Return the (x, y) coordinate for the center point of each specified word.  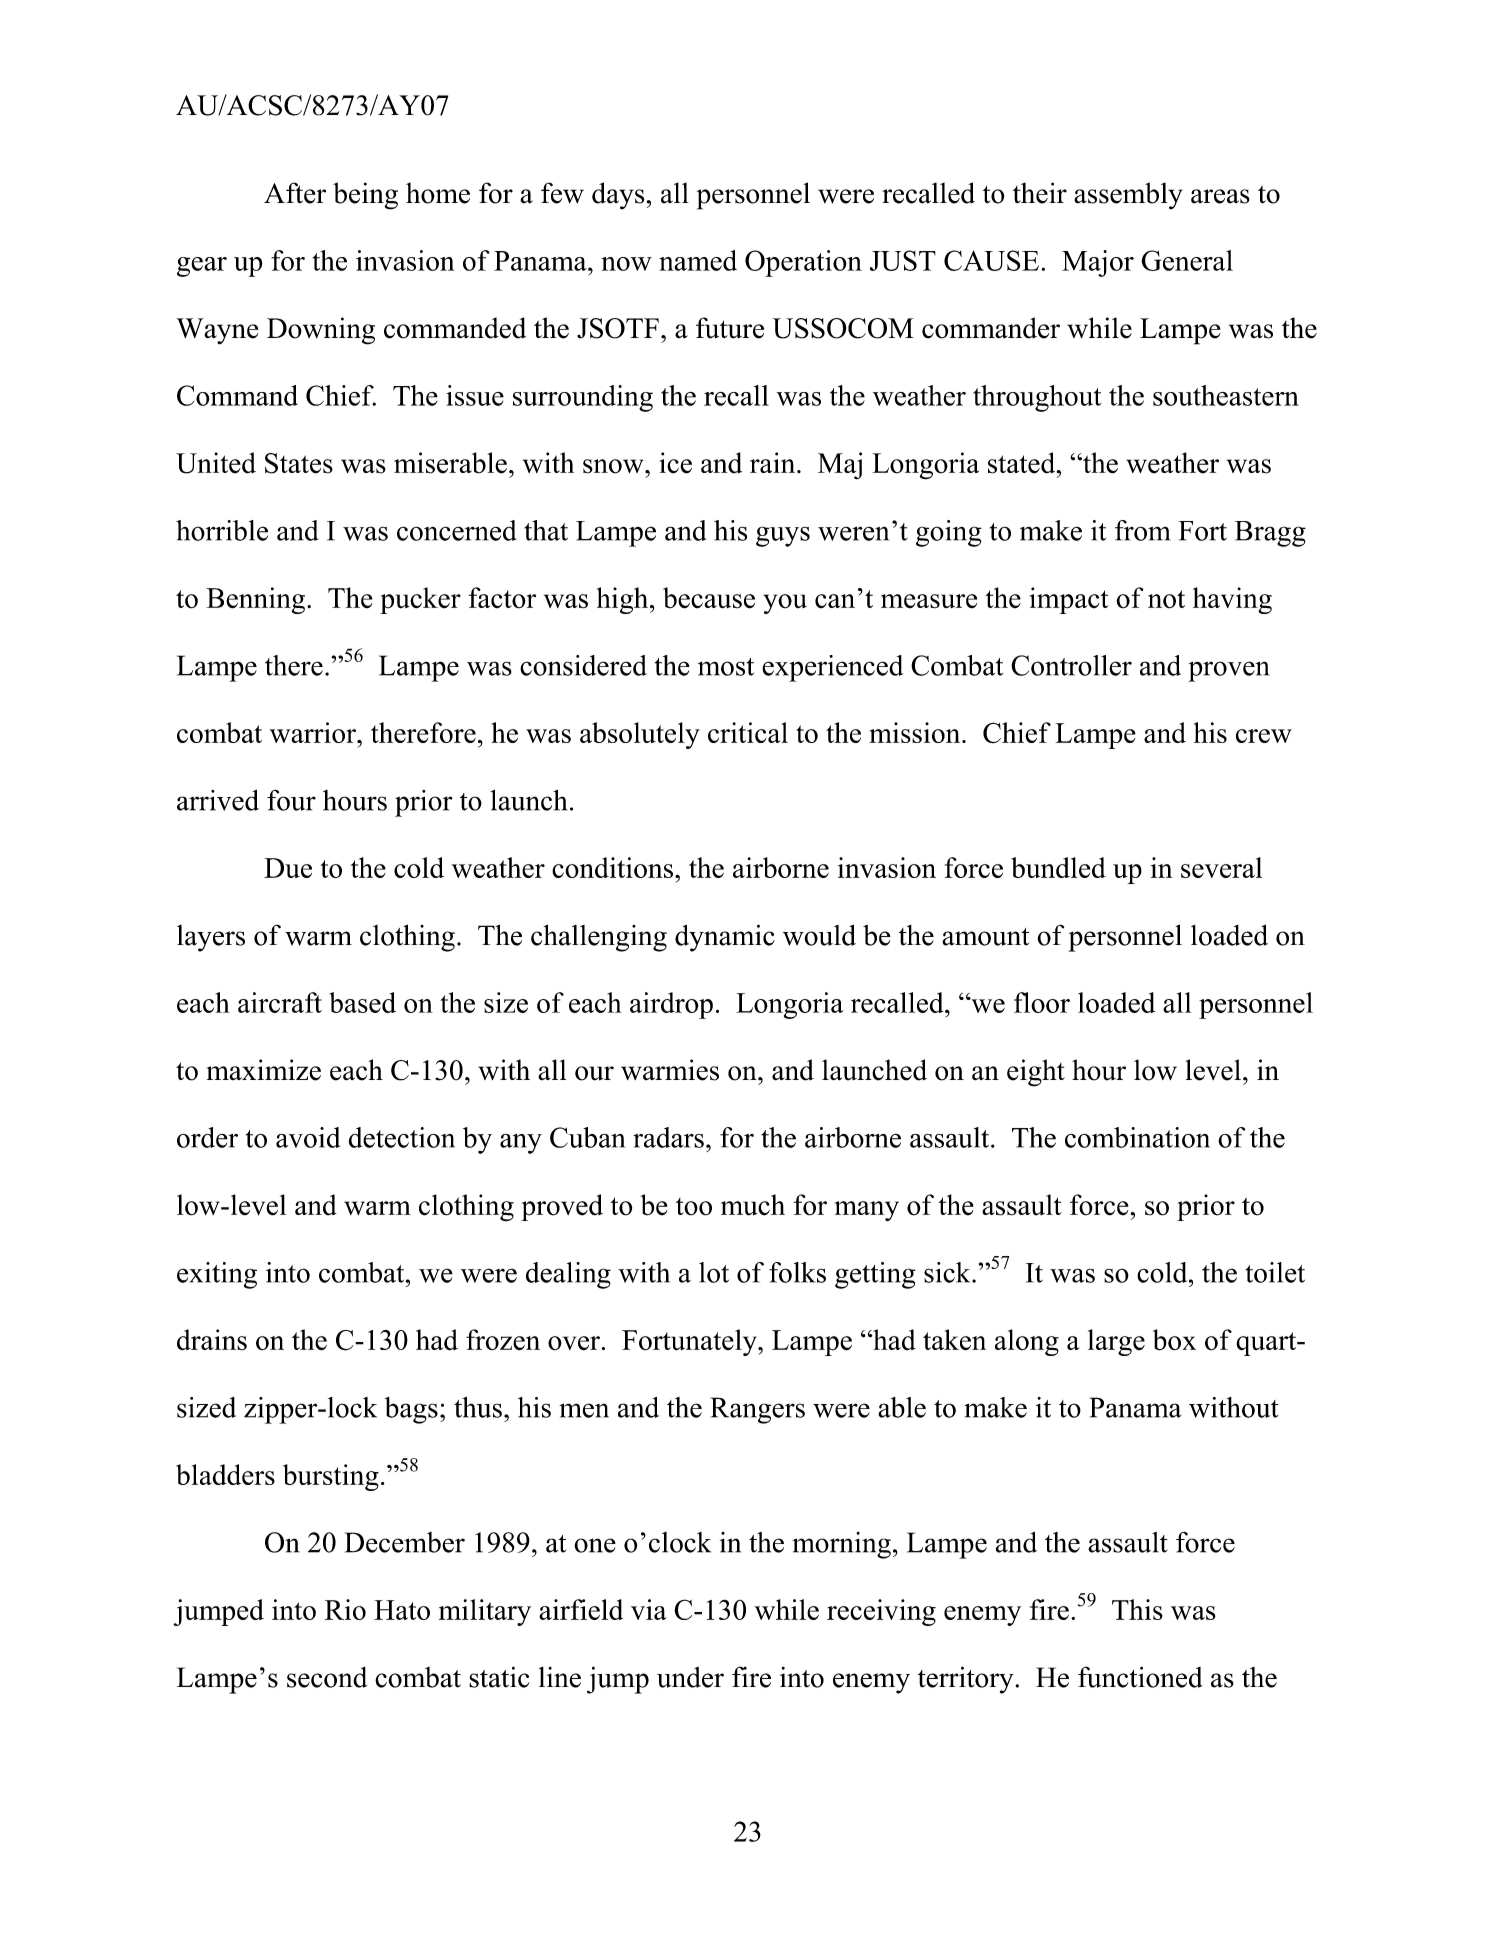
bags (411, 1410)
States (299, 463)
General (1187, 260)
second (327, 1677)
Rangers (758, 1410)
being (365, 196)
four (291, 800)
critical (748, 732)
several (1221, 867)
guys (783, 536)
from (1142, 530)
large (1116, 1342)
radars (668, 1137)
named (698, 260)
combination (1137, 1137)
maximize (263, 1070)
